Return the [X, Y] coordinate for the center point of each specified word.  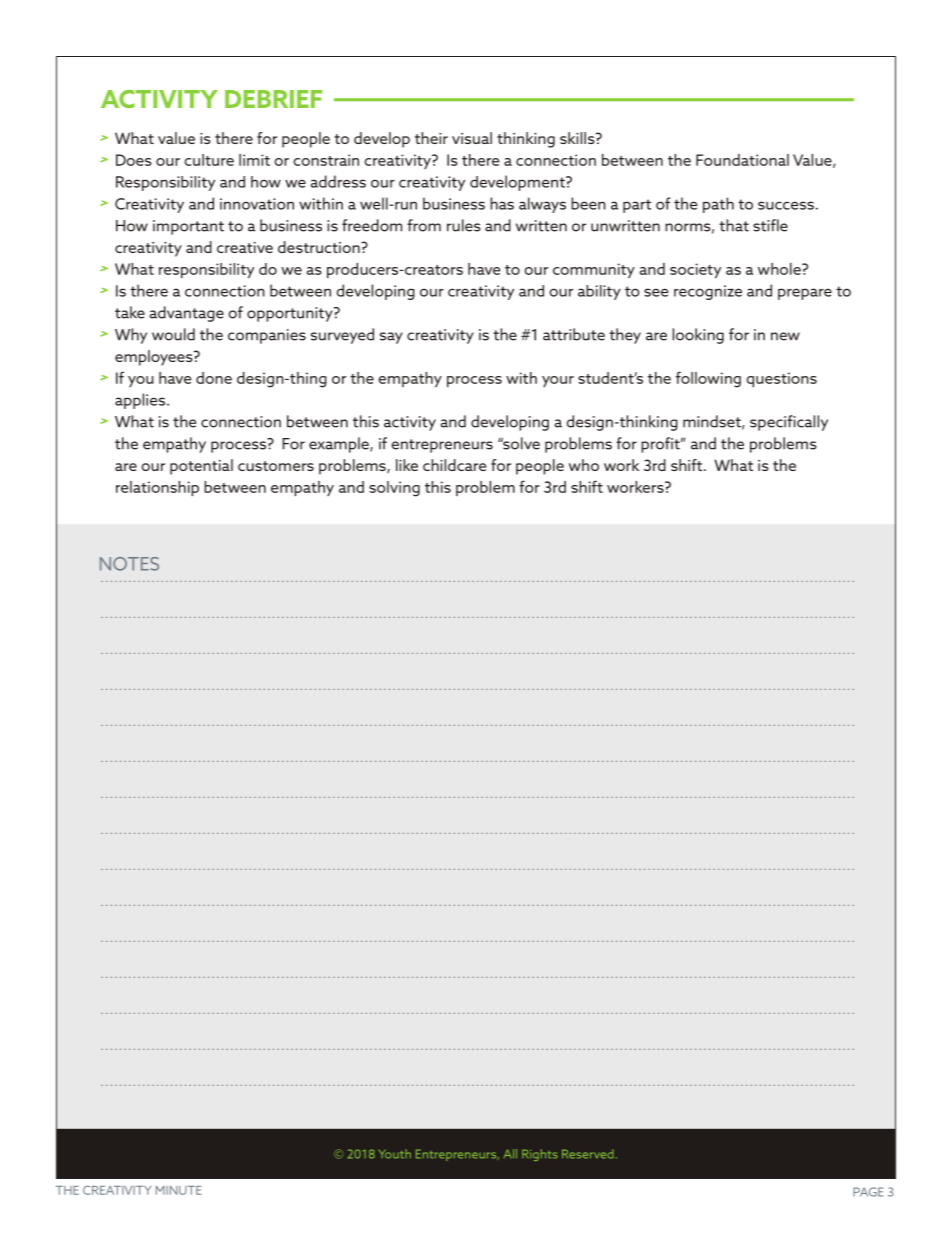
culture [209, 160]
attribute [574, 334]
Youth [395, 1154]
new [785, 336]
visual [472, 138]
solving [394, 489]
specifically [789, 423]
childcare [454, 465]
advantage [187, 314]
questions [782, 379]
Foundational [742, 160]
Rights [540, 1155]
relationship [157, 488]
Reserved [587, 1154]
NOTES [129, 564]
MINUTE [179, 1190]
